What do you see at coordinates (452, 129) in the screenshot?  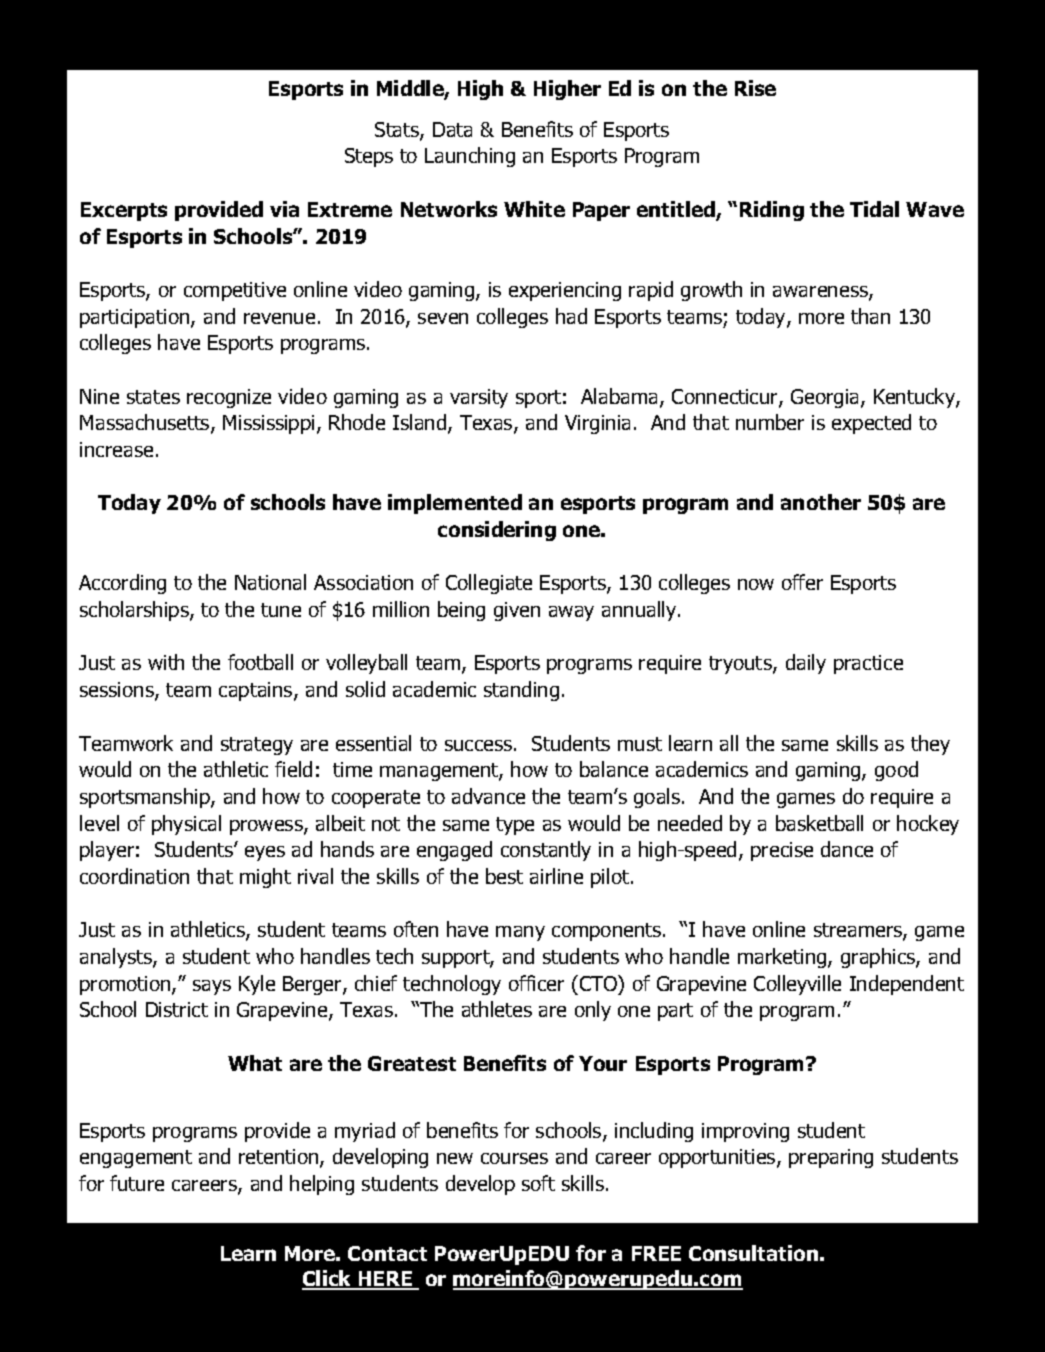 I see `Data` at bounding box center [452, 129].
